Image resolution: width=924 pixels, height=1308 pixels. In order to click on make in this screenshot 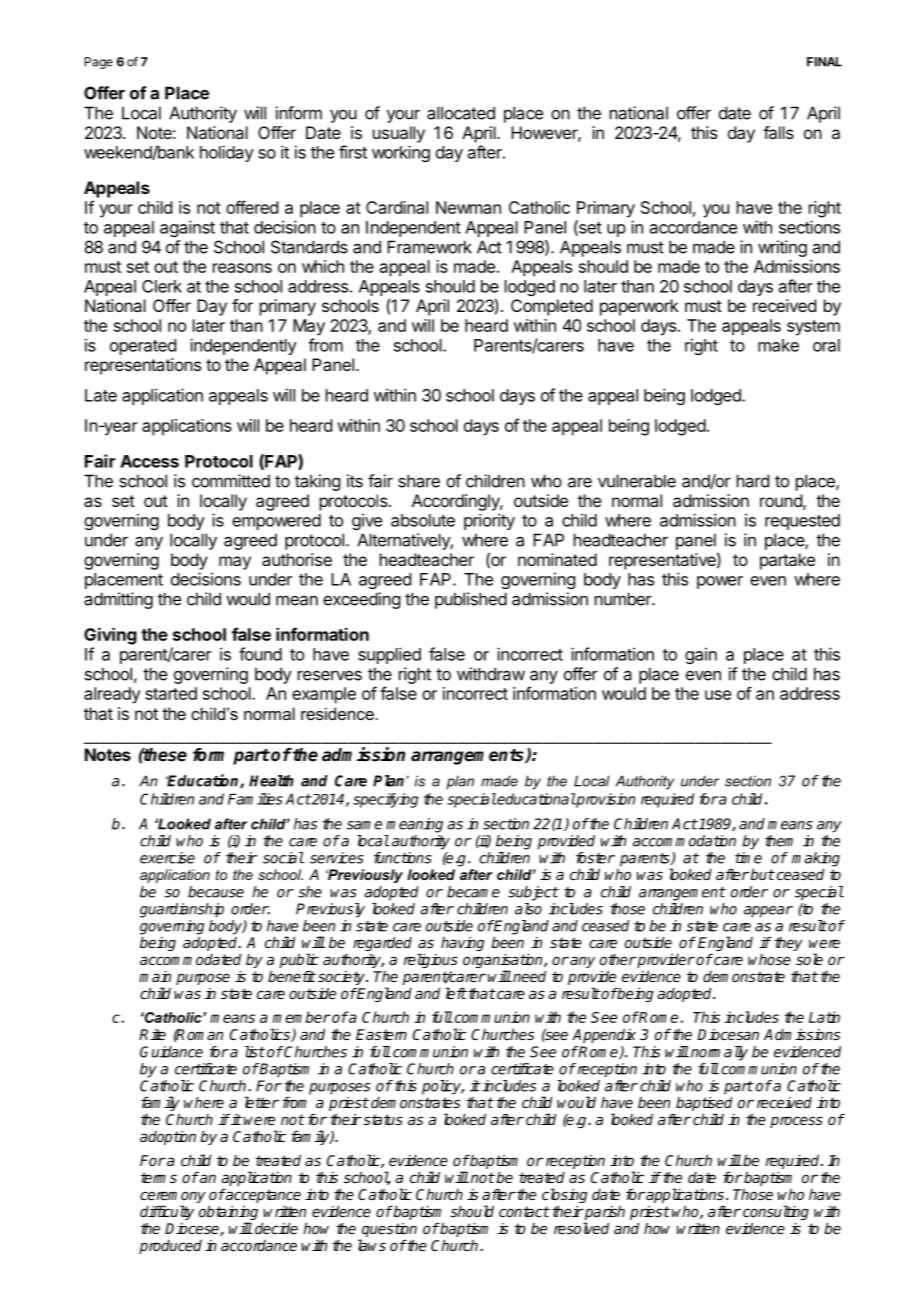, I will do `click(778, 345)`.
